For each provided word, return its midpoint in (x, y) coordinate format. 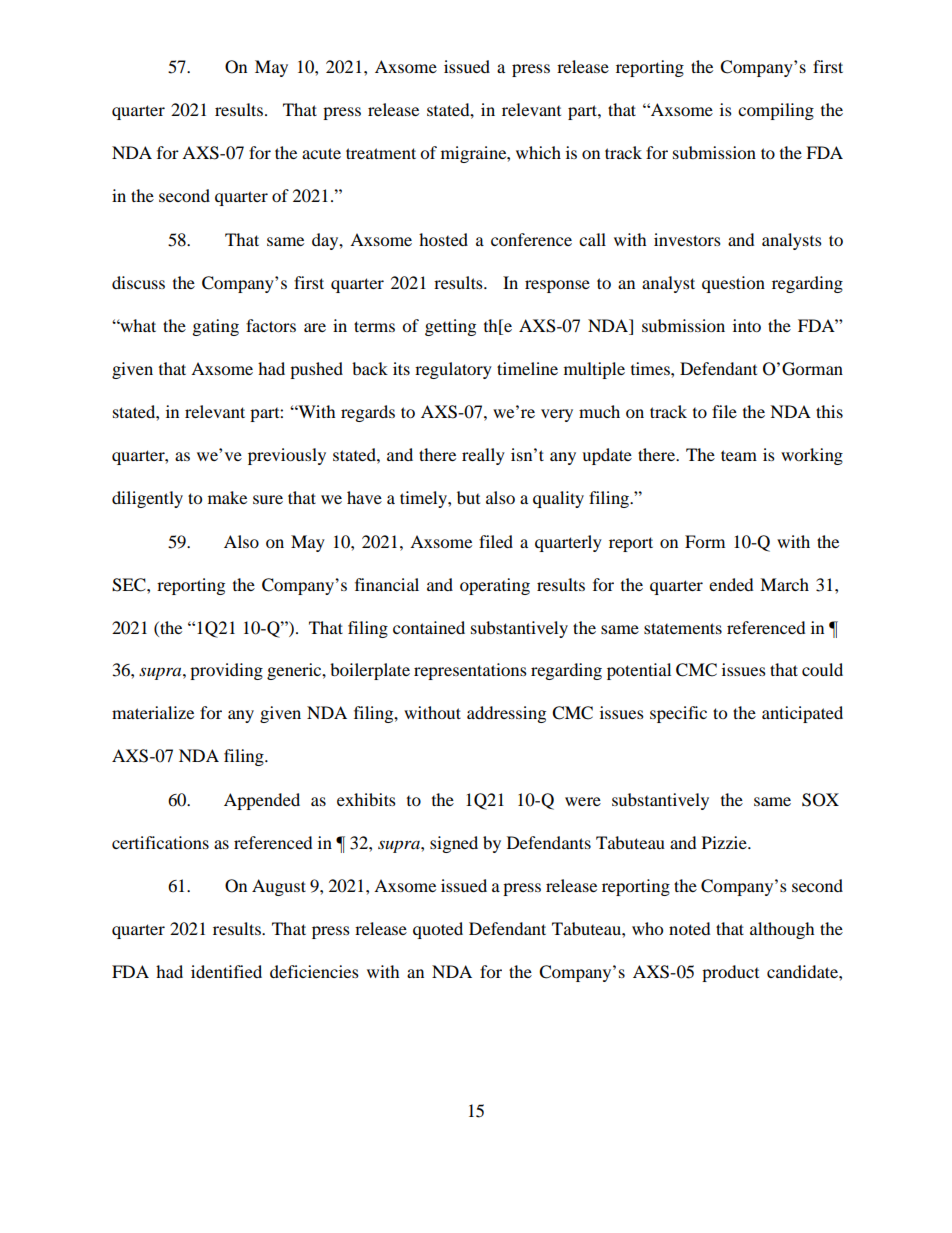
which (538, 152)
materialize (153, 712)
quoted (438, 930)
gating (215, 327)
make (227, 497)
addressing (506, 714)
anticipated (802, 714)
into (747, 325)
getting (450, 327)
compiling (776, 111)
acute (321, 153)
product (730, 973)
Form (705, 541)
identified (226, 971)
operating (495, 586)
